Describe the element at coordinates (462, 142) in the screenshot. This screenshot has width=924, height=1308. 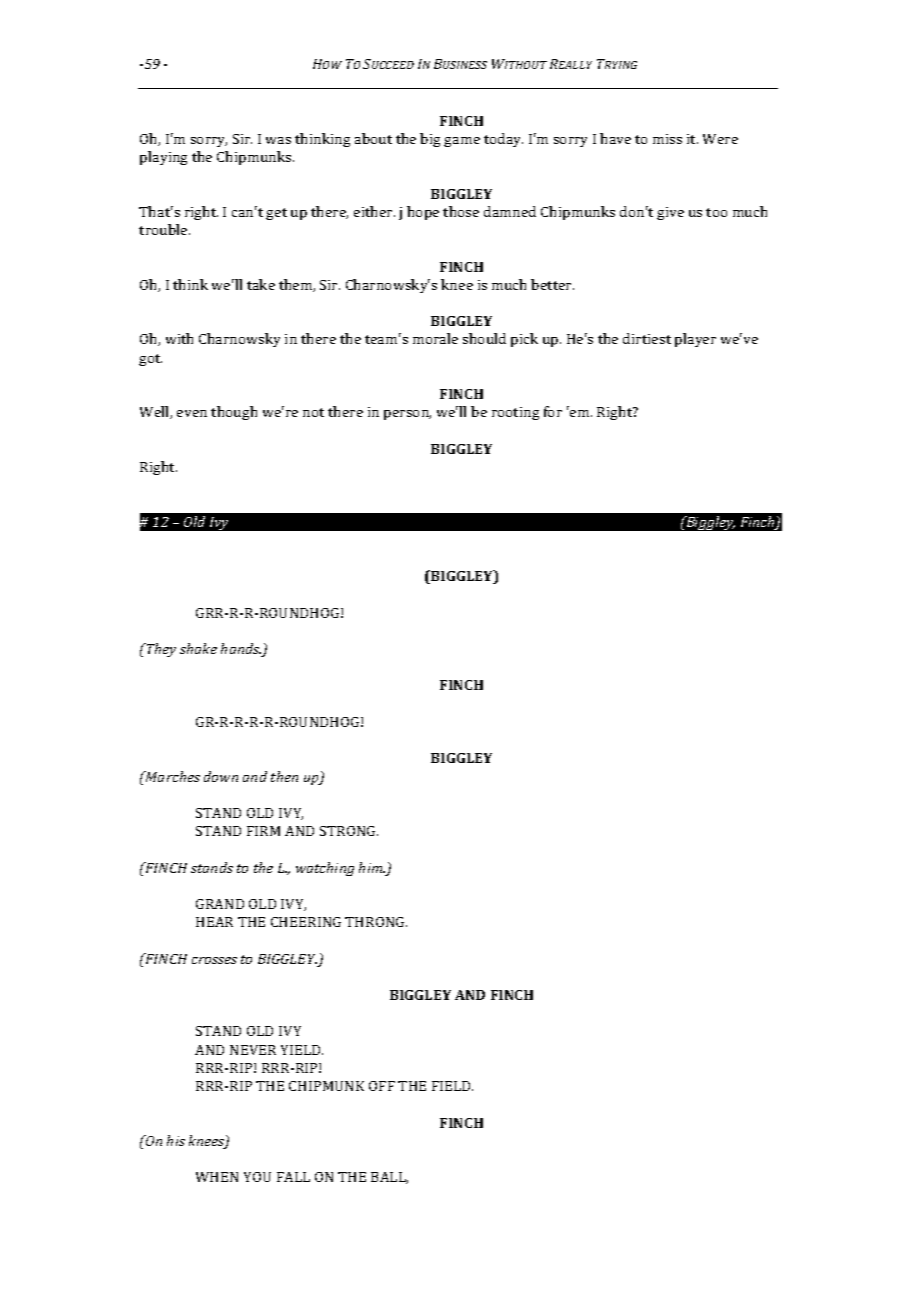
I see `game` at that location.
